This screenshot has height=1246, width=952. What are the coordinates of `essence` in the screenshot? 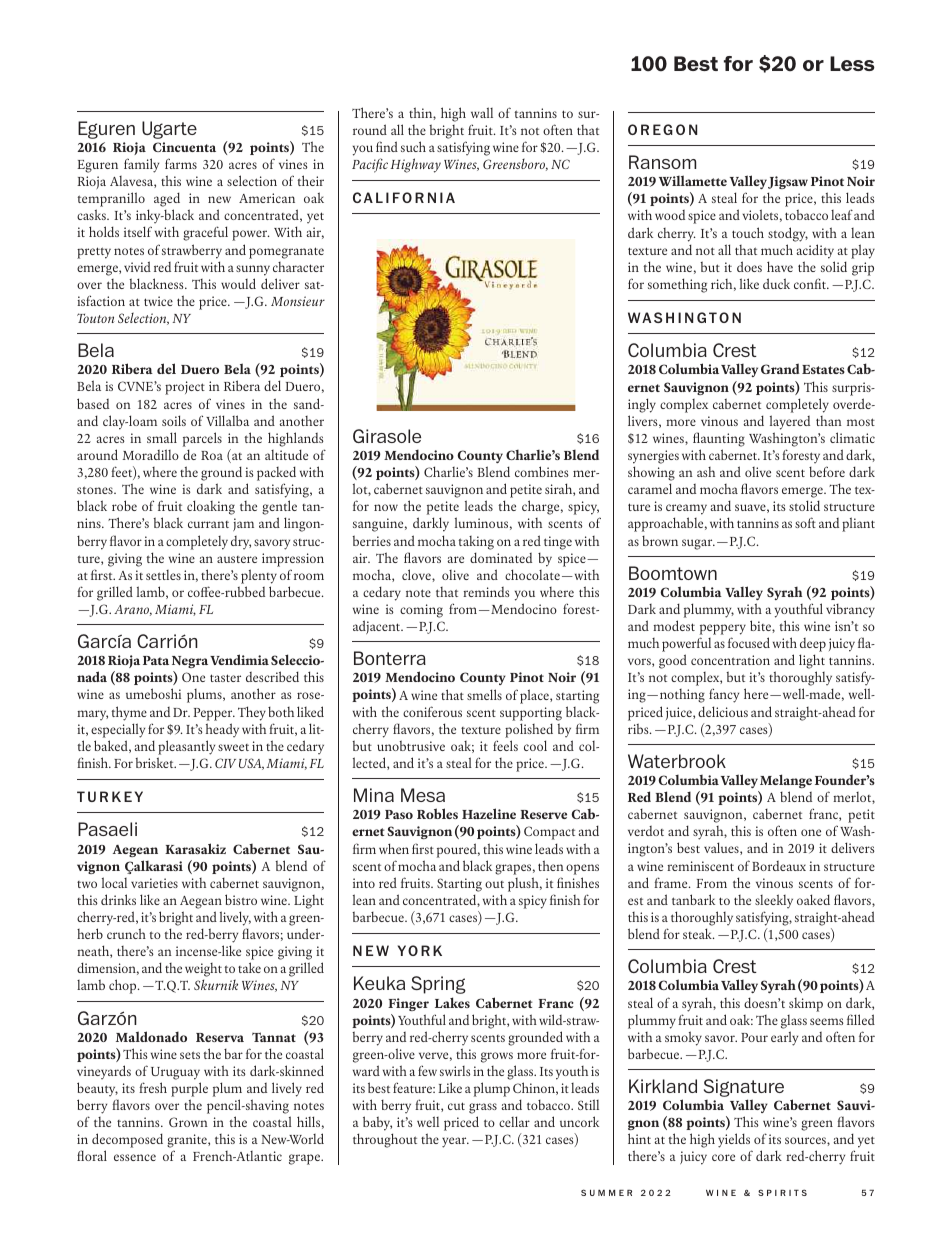 It's located at (135, 1157).
